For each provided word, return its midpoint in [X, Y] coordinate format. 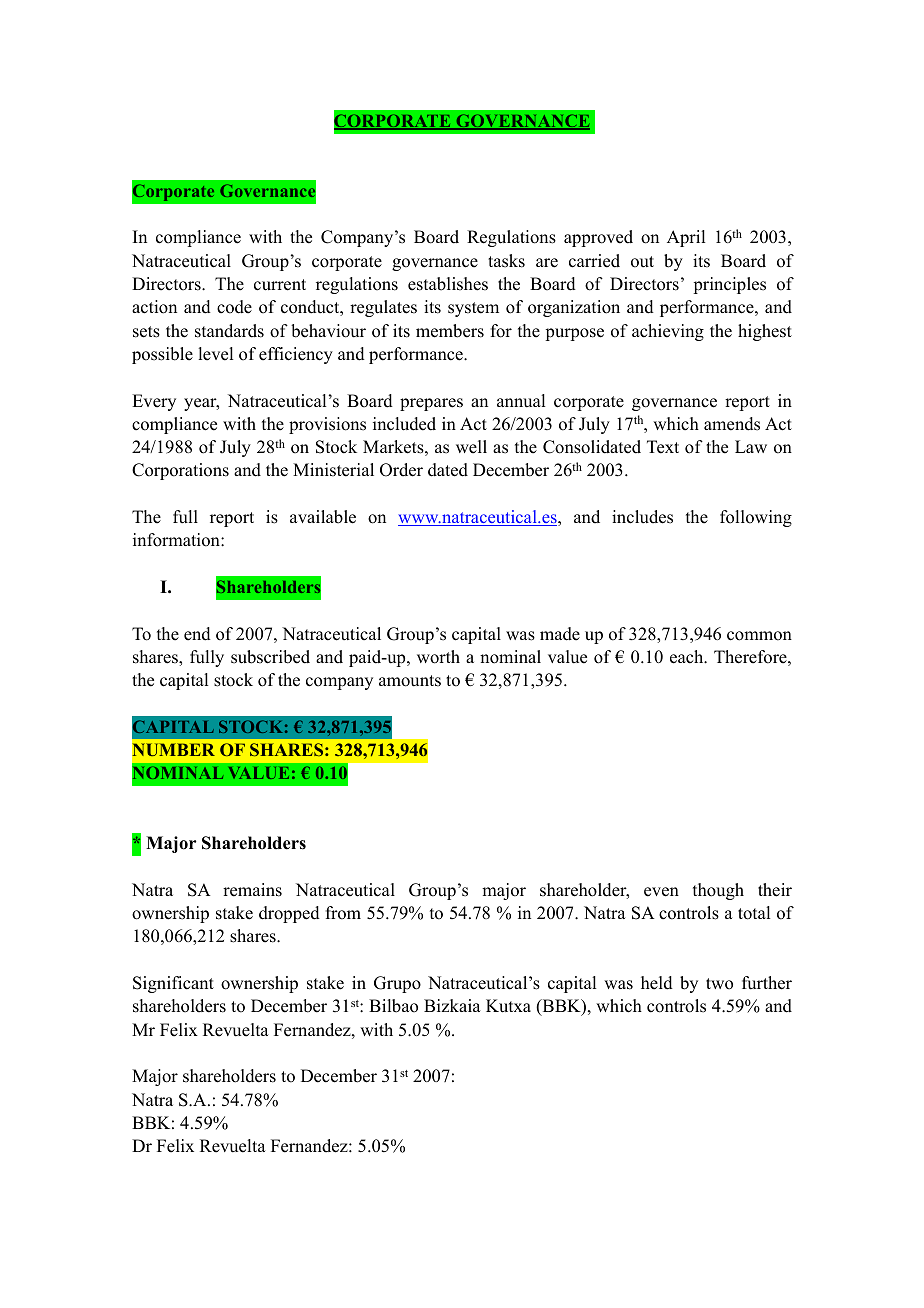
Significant [173, 984]
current [280, 285]
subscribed [270, 657]
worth [438, 657]
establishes [448, 284]
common [759, 636]
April [686, 238]
